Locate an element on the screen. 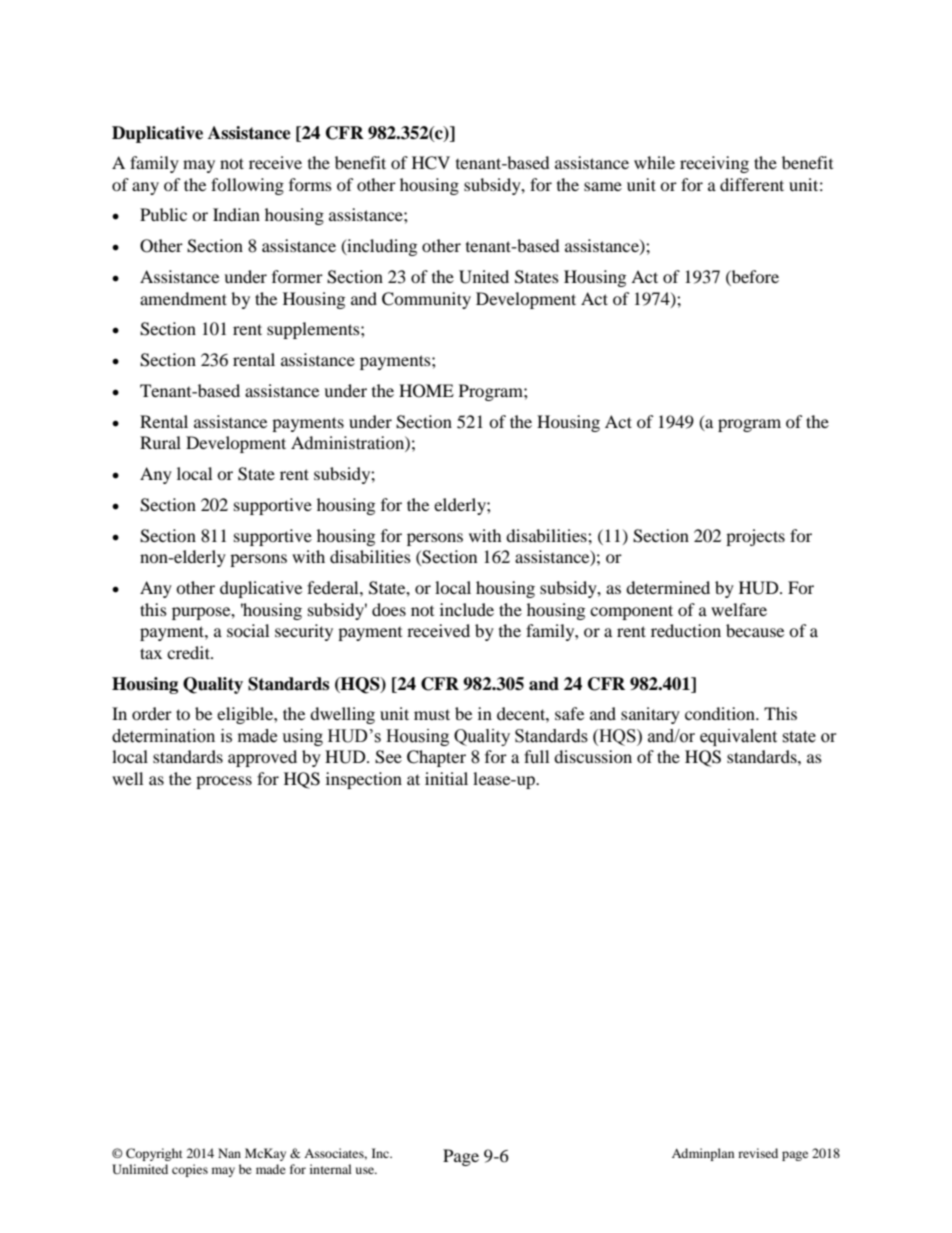 This screenshot has height=1233, width=952. HCV is located at coordinates (431, 163).
